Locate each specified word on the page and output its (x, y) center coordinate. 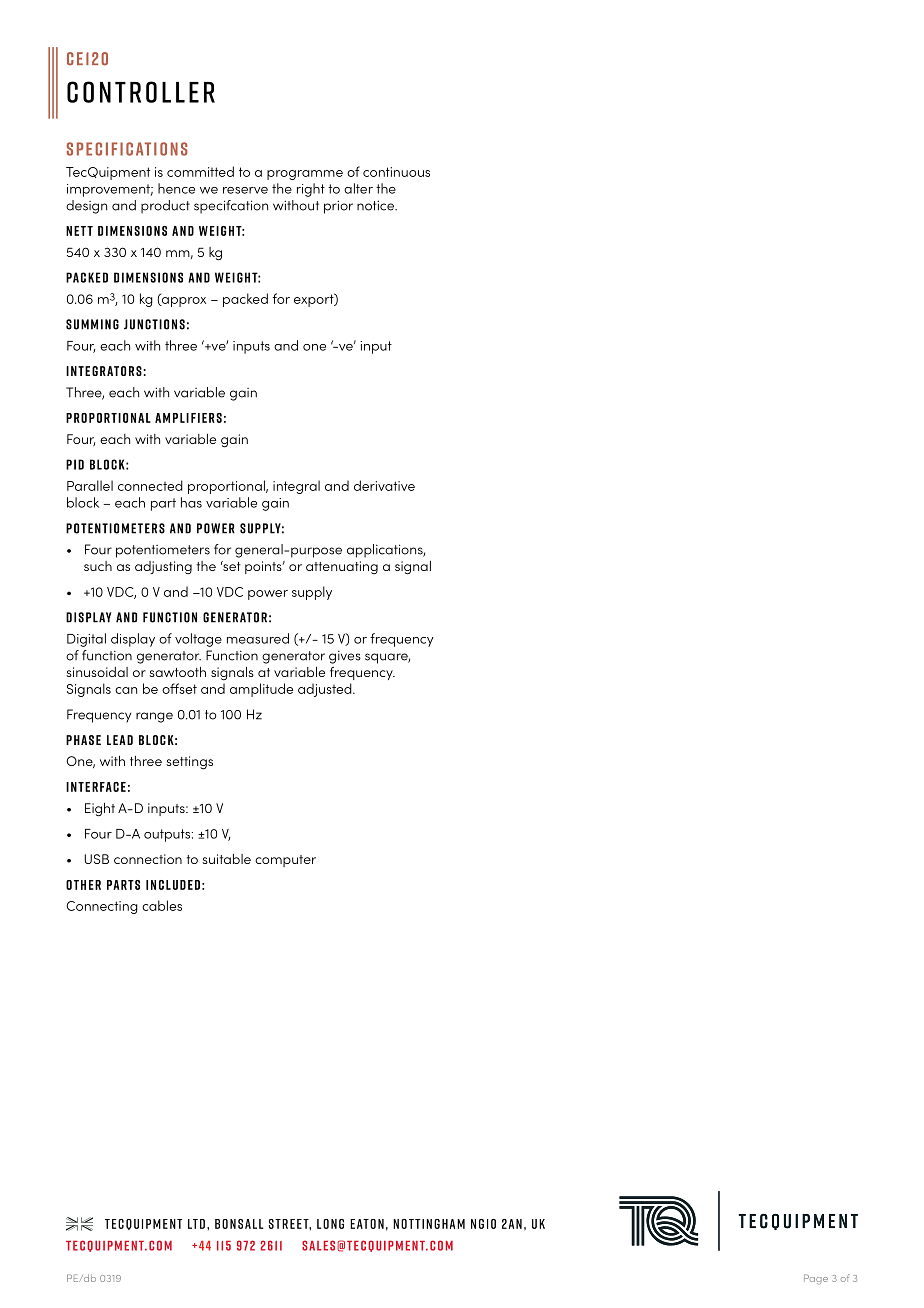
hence (176, 188)
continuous (396, 172)
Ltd (196, 1224)
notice (376, 205)
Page (816, 1279)
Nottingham (429, 1224)
